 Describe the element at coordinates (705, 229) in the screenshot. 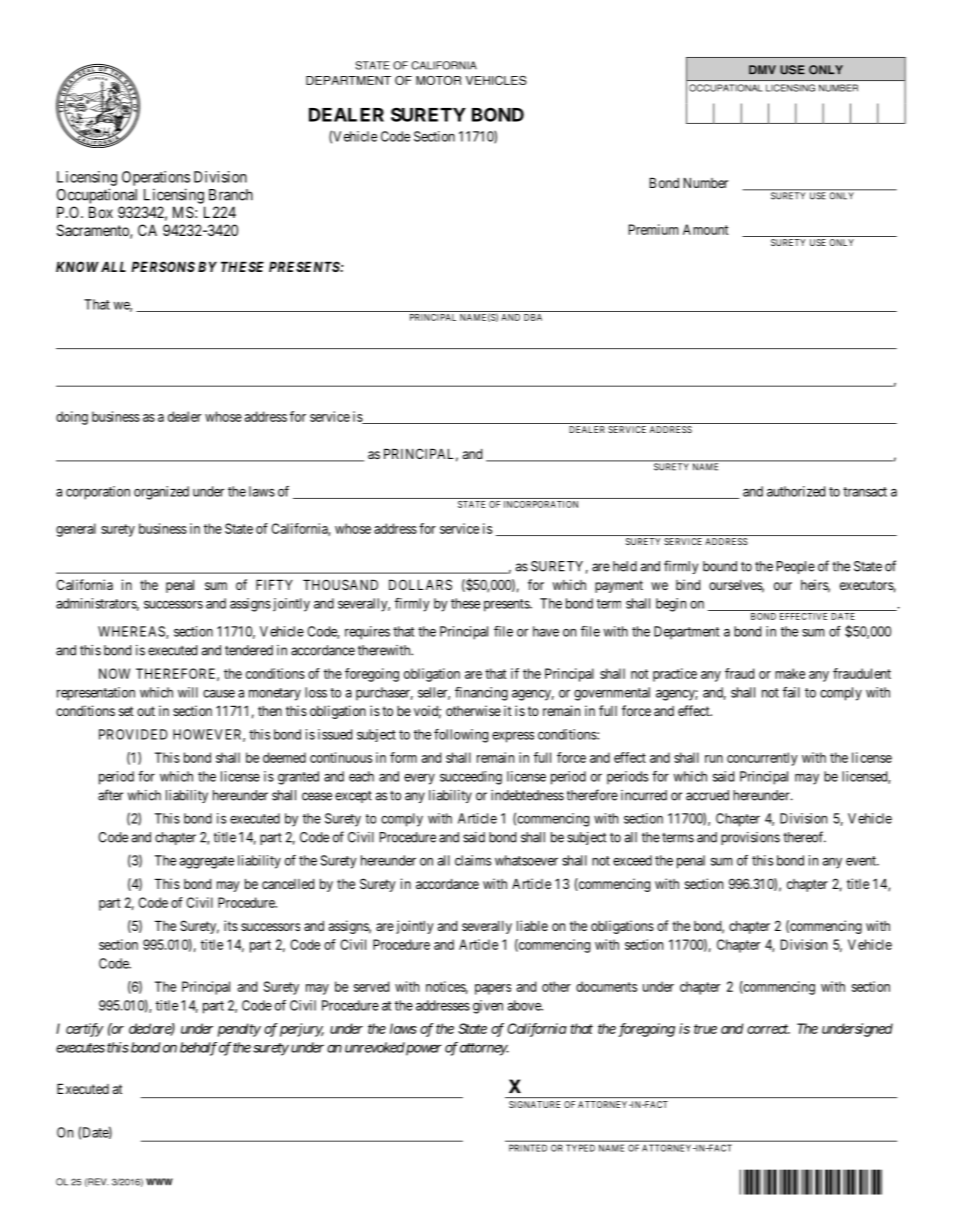

I see `Amount` at that location.
